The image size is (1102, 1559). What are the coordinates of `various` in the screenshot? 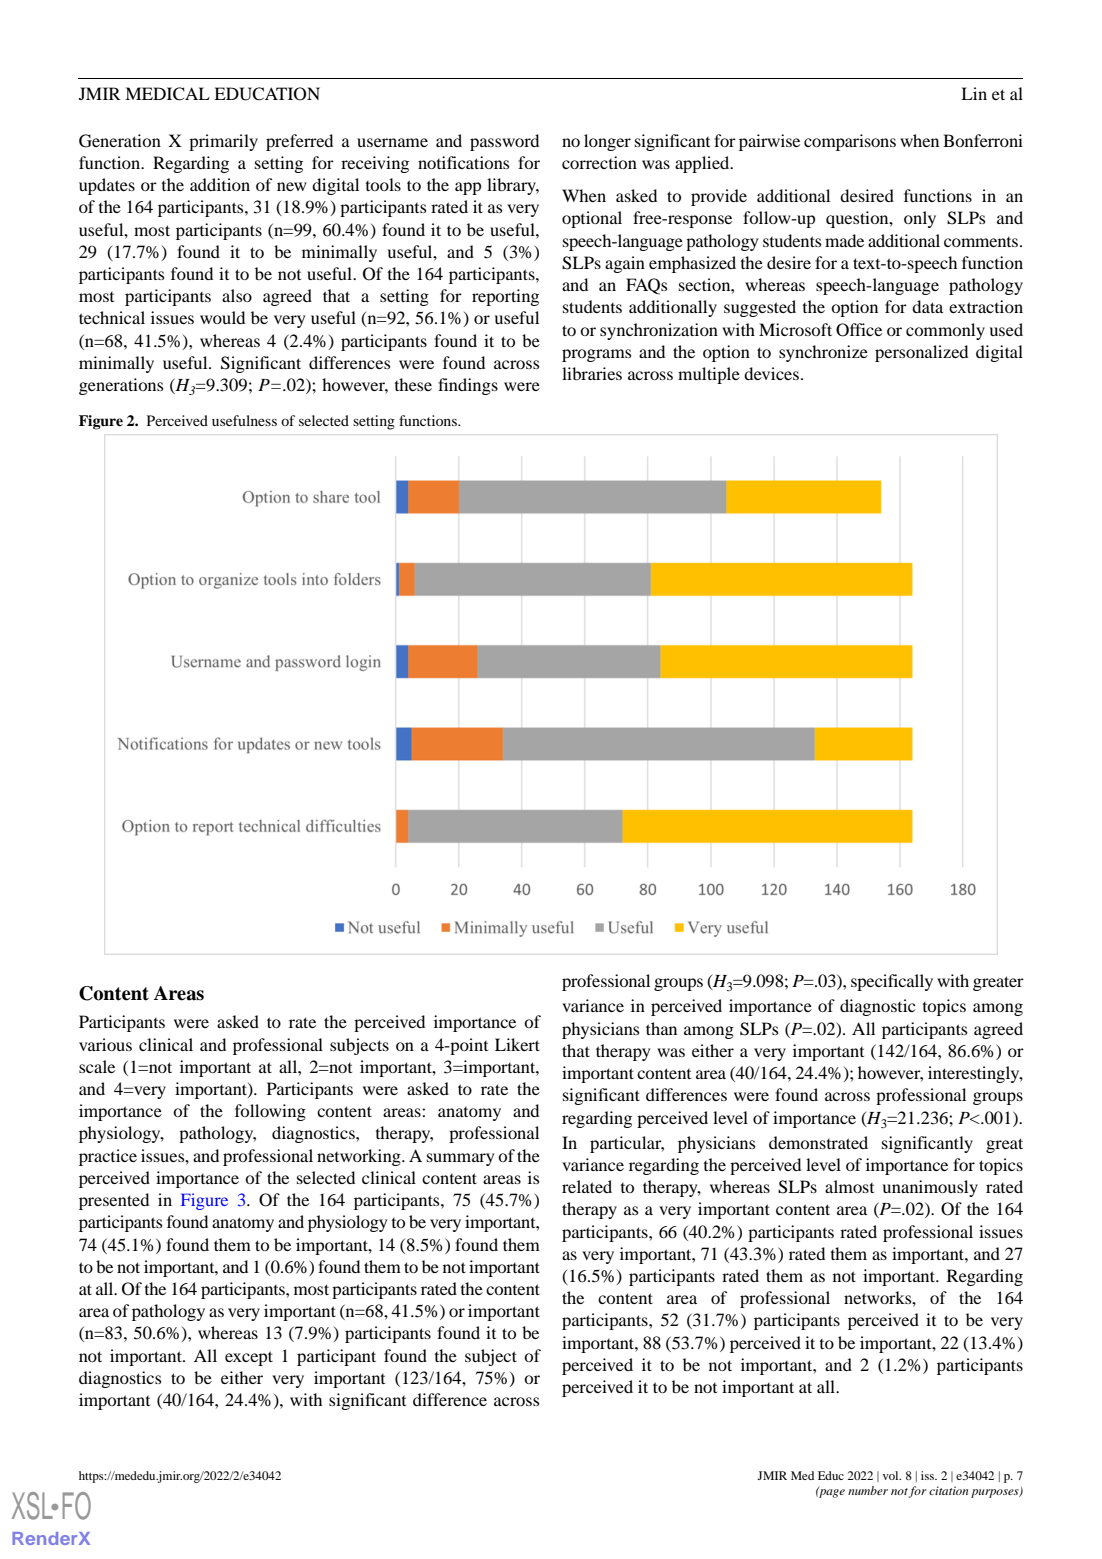 It's located at (105, 1044).
